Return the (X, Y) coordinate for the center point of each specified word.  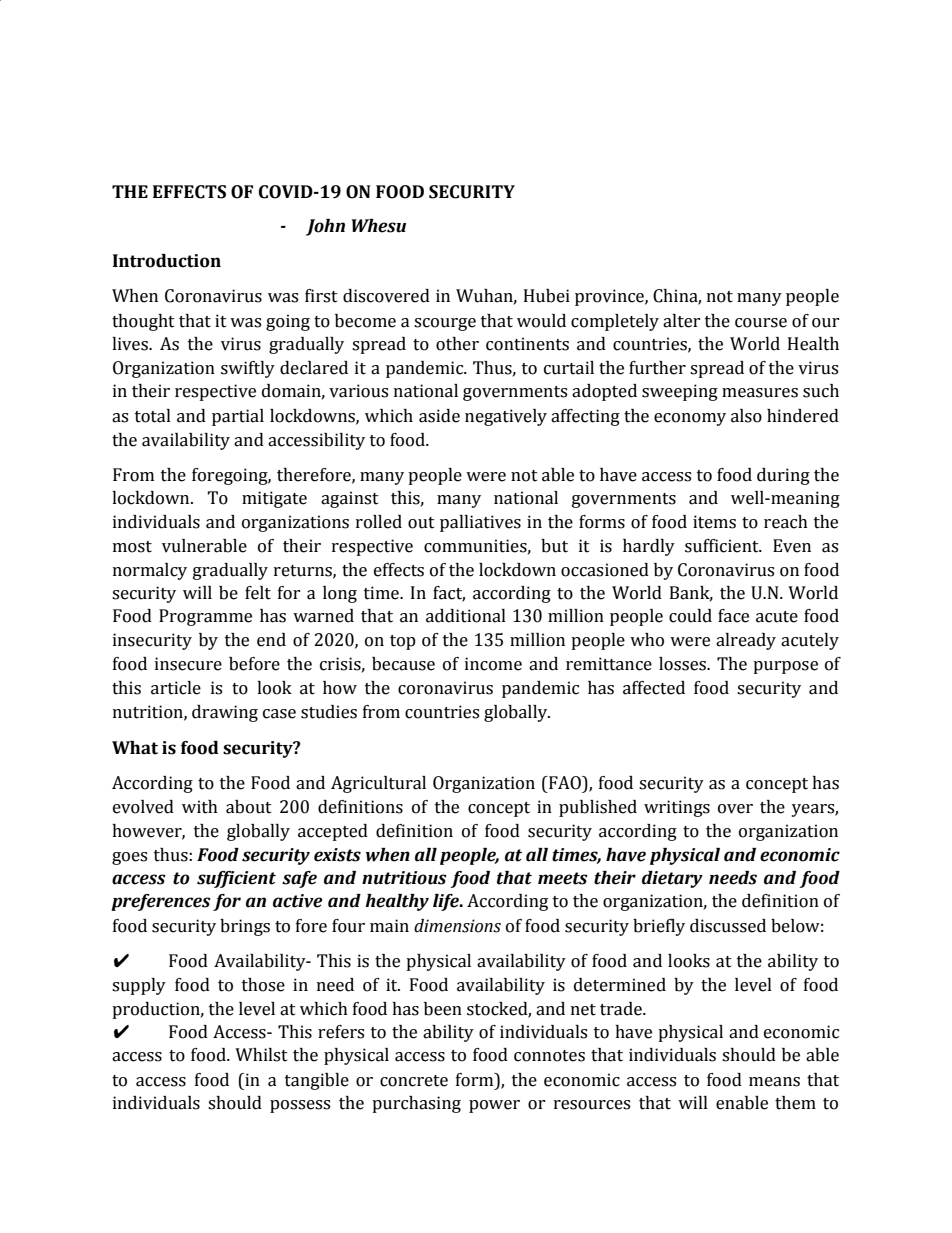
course (761, 323)
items (714, 522)
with (200, 807)
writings (677, 808)
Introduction (167, 261)
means (774, 1082)
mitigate (274, 499)
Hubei (547, 296)
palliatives (480, 523)
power (494, 1106)
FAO (565, 783)
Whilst (261, 1055)
